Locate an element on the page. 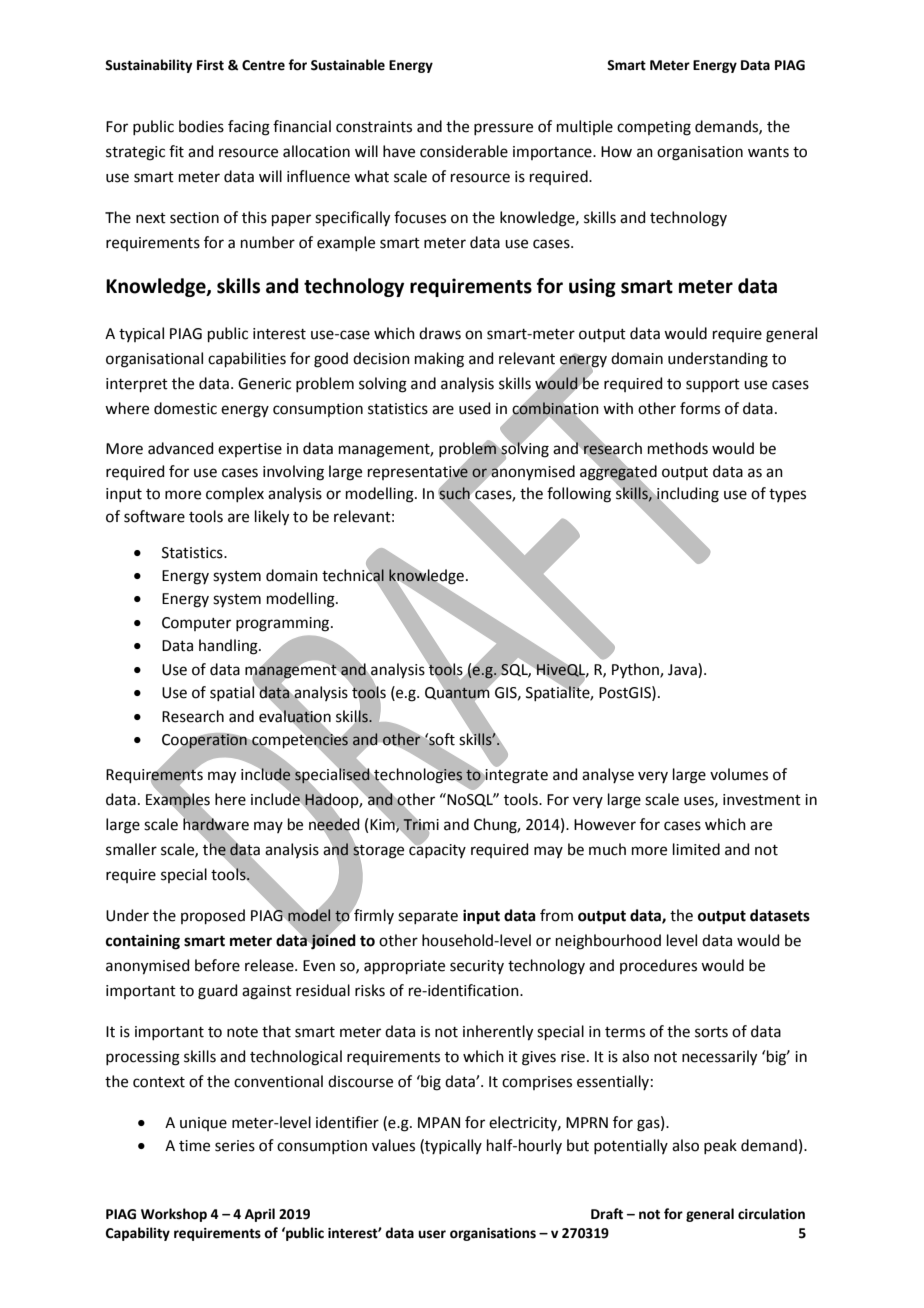  bodies is located at coordinates (201, 126).
